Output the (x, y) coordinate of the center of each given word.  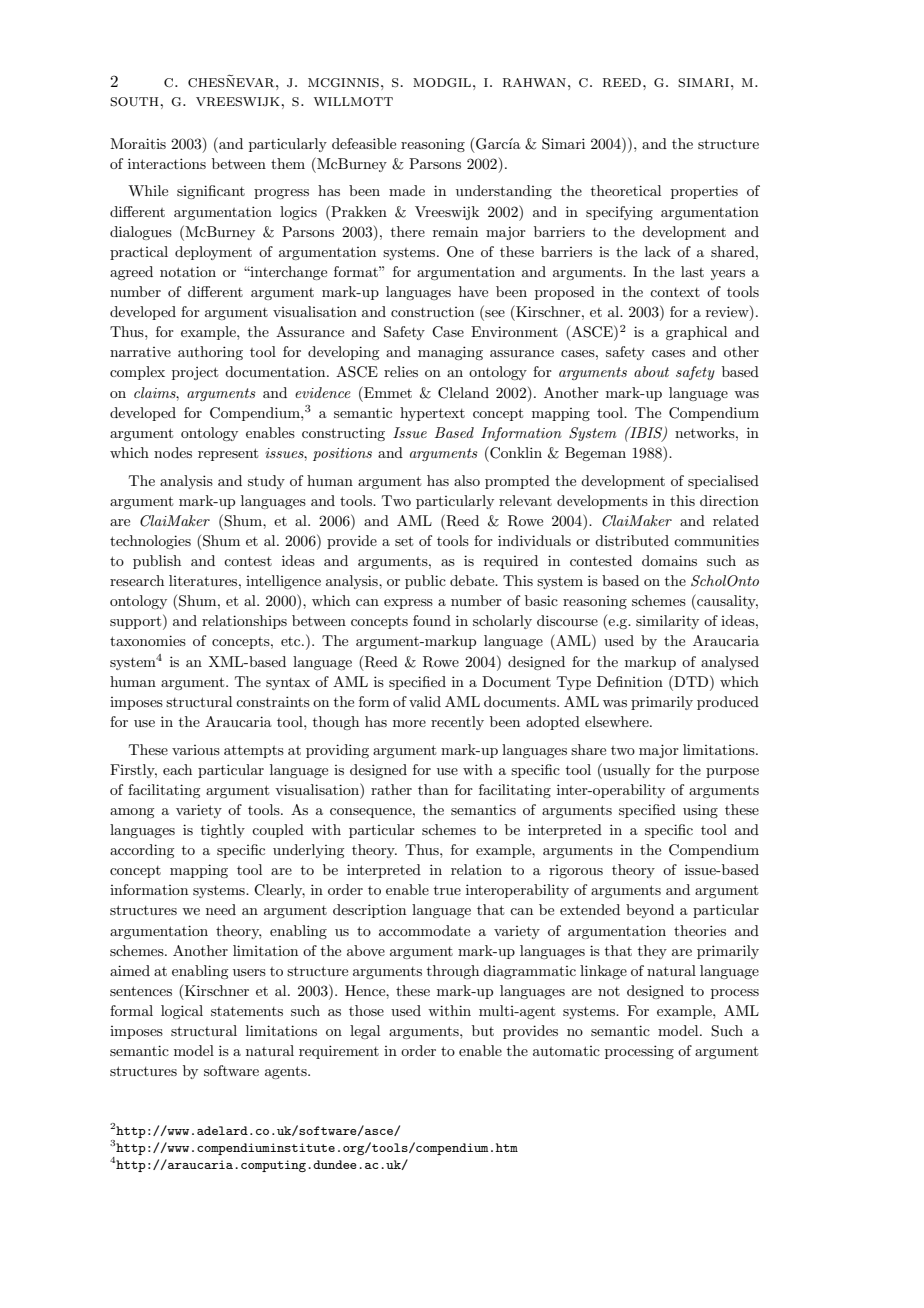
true (447, 890)
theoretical (626, 190)
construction (432, 312)
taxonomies (148, 640)
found (432, 620)
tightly (223, 831)
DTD (691, 681)
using (700, 811)
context (675, 292)
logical (182, 1012)
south (135, 102)
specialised (723, 482)
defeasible (364, 143)
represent (228, 454)
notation (188, 271)
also (467, 480)
